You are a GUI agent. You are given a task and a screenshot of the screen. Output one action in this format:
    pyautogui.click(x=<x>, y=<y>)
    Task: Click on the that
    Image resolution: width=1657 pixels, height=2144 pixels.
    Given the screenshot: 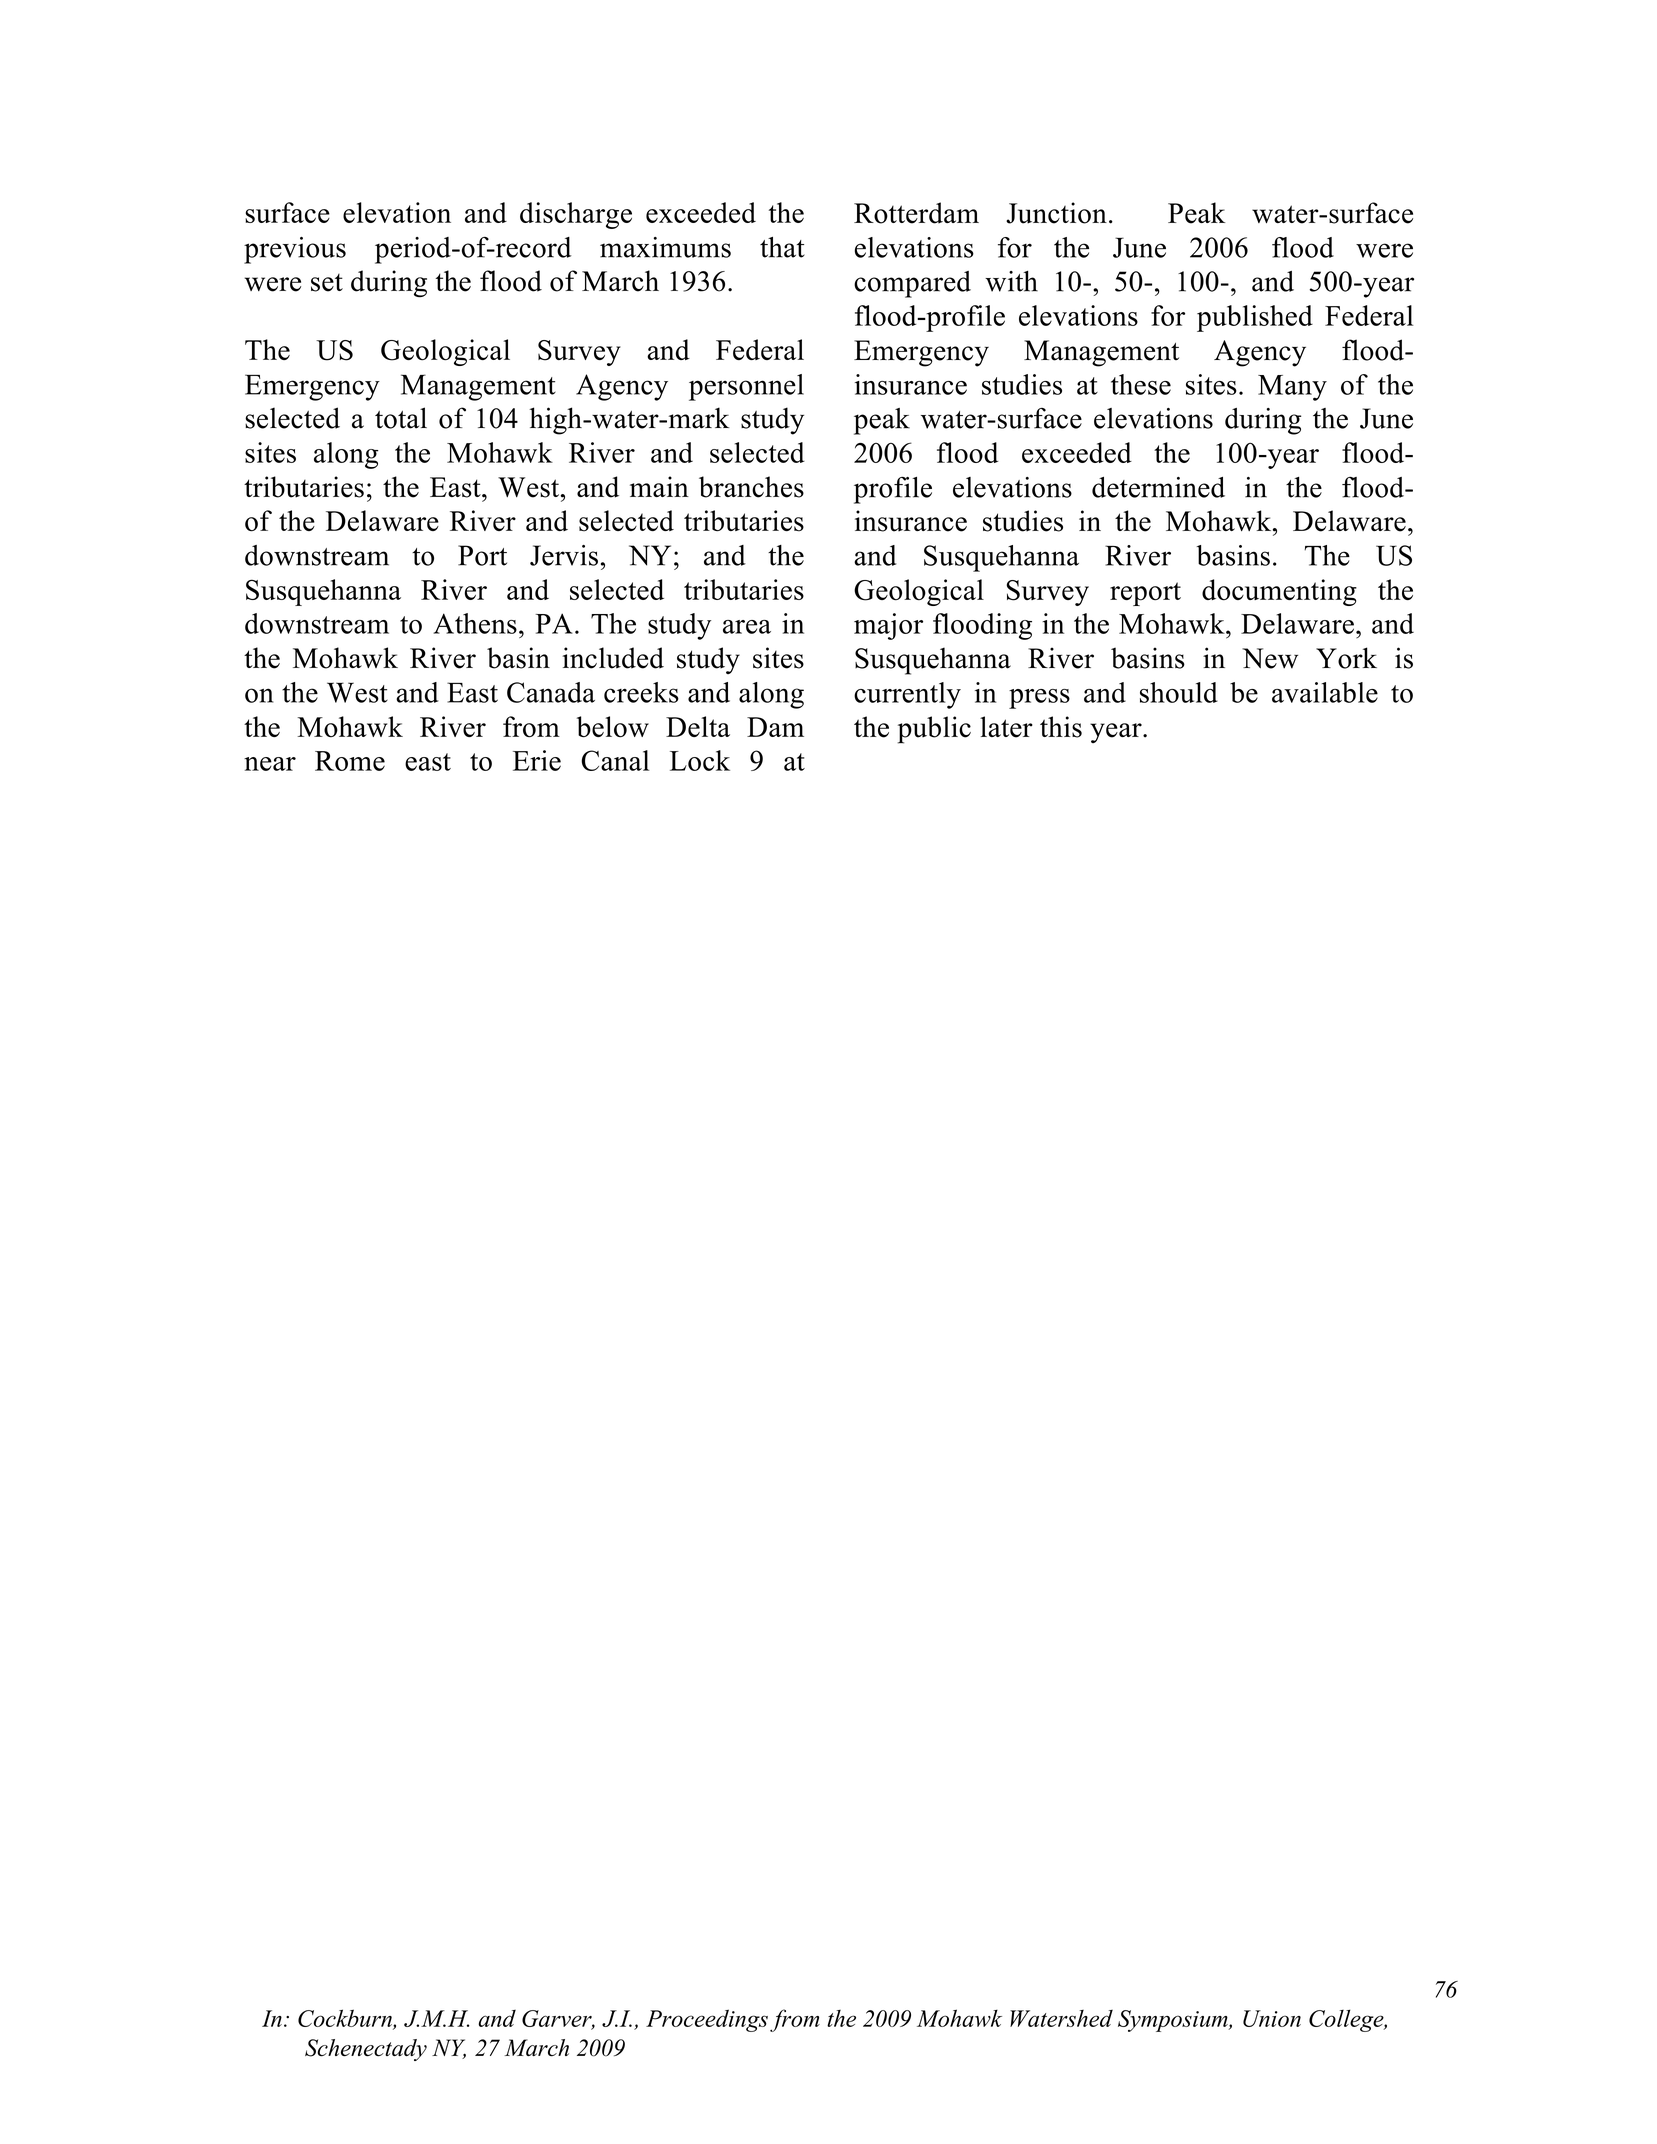 What is the action you would take?
    pyautogui.click(x=782, y=247)
